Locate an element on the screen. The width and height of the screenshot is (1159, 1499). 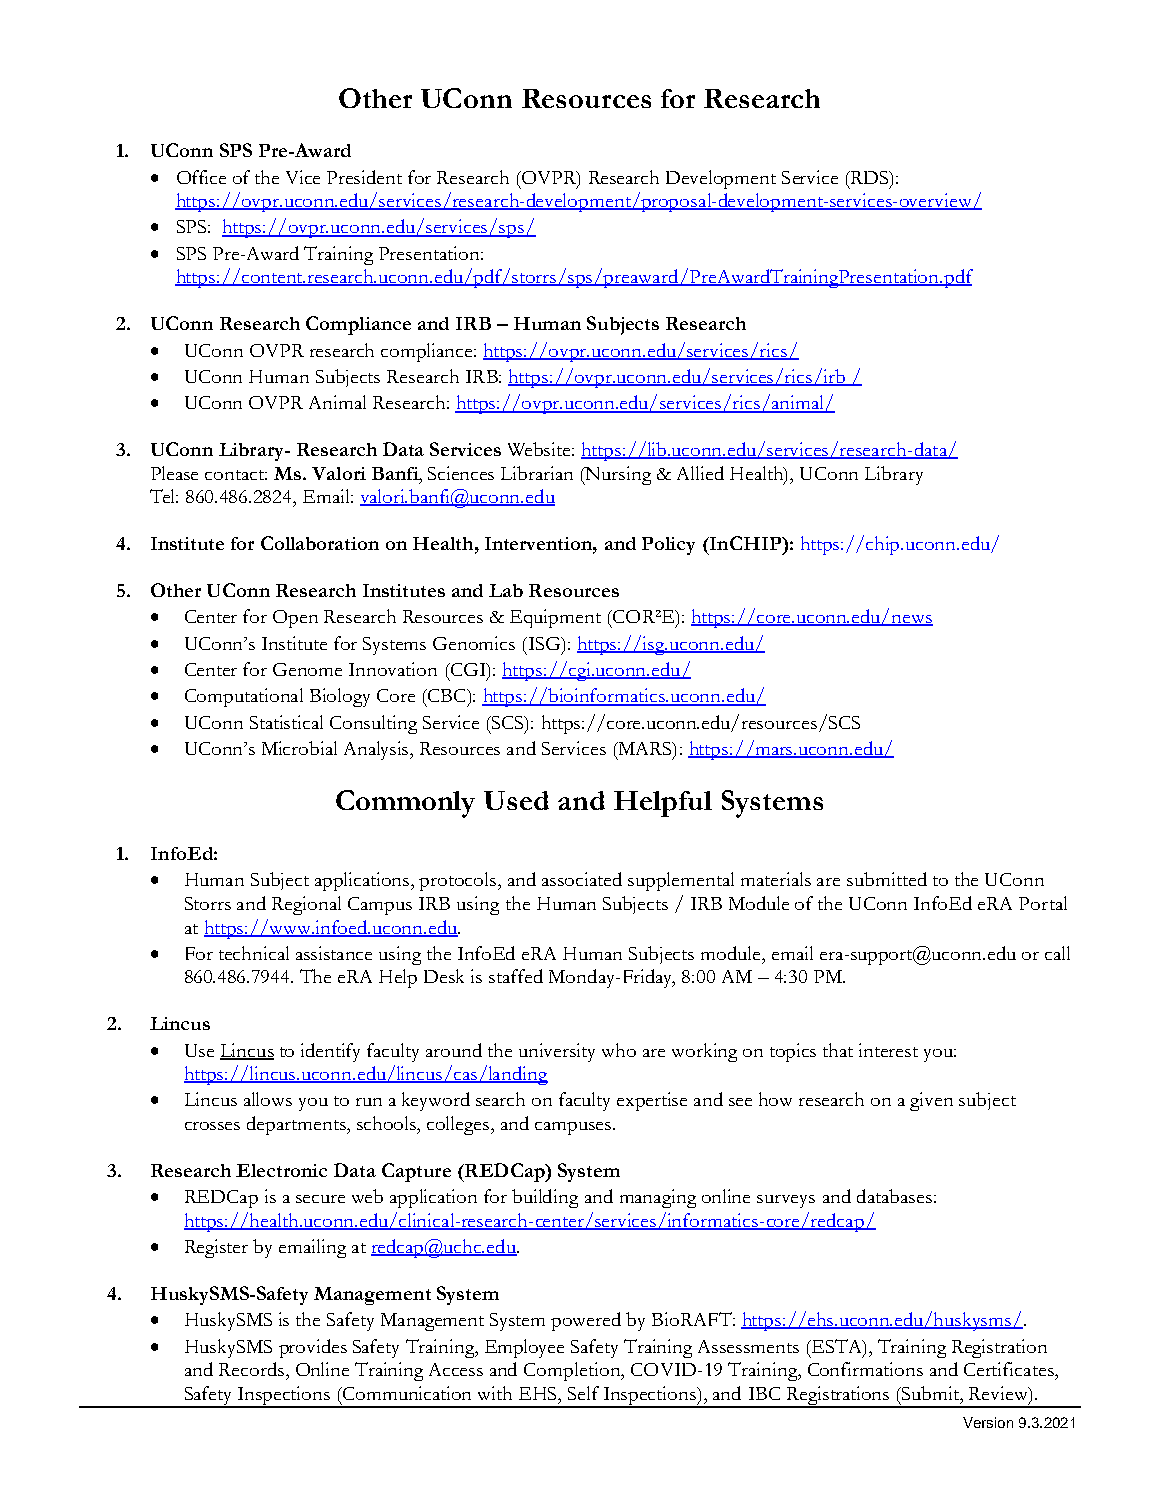
Used is located at coordinates (516, 800).
